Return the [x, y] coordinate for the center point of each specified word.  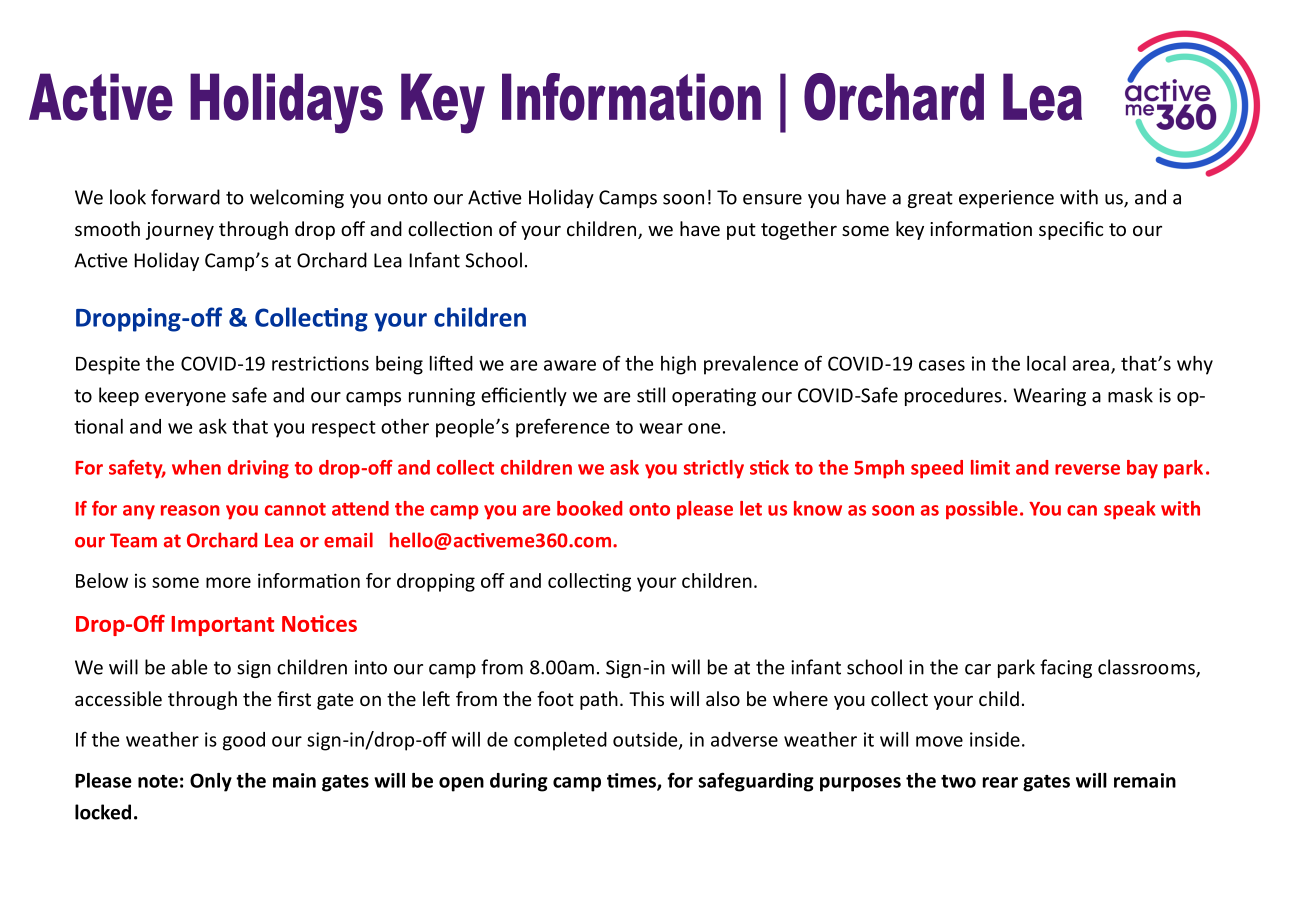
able [189, 667]
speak [1130, 510]
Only [211, 782]
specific [1071, 230]
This [646, 698]
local [1046, 363]
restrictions [320, 363]
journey [180, 231]
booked [589, 508]
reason [190, 510]
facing [1066, 668]
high [678, 365]
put [741, 231]
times [632, 781]
